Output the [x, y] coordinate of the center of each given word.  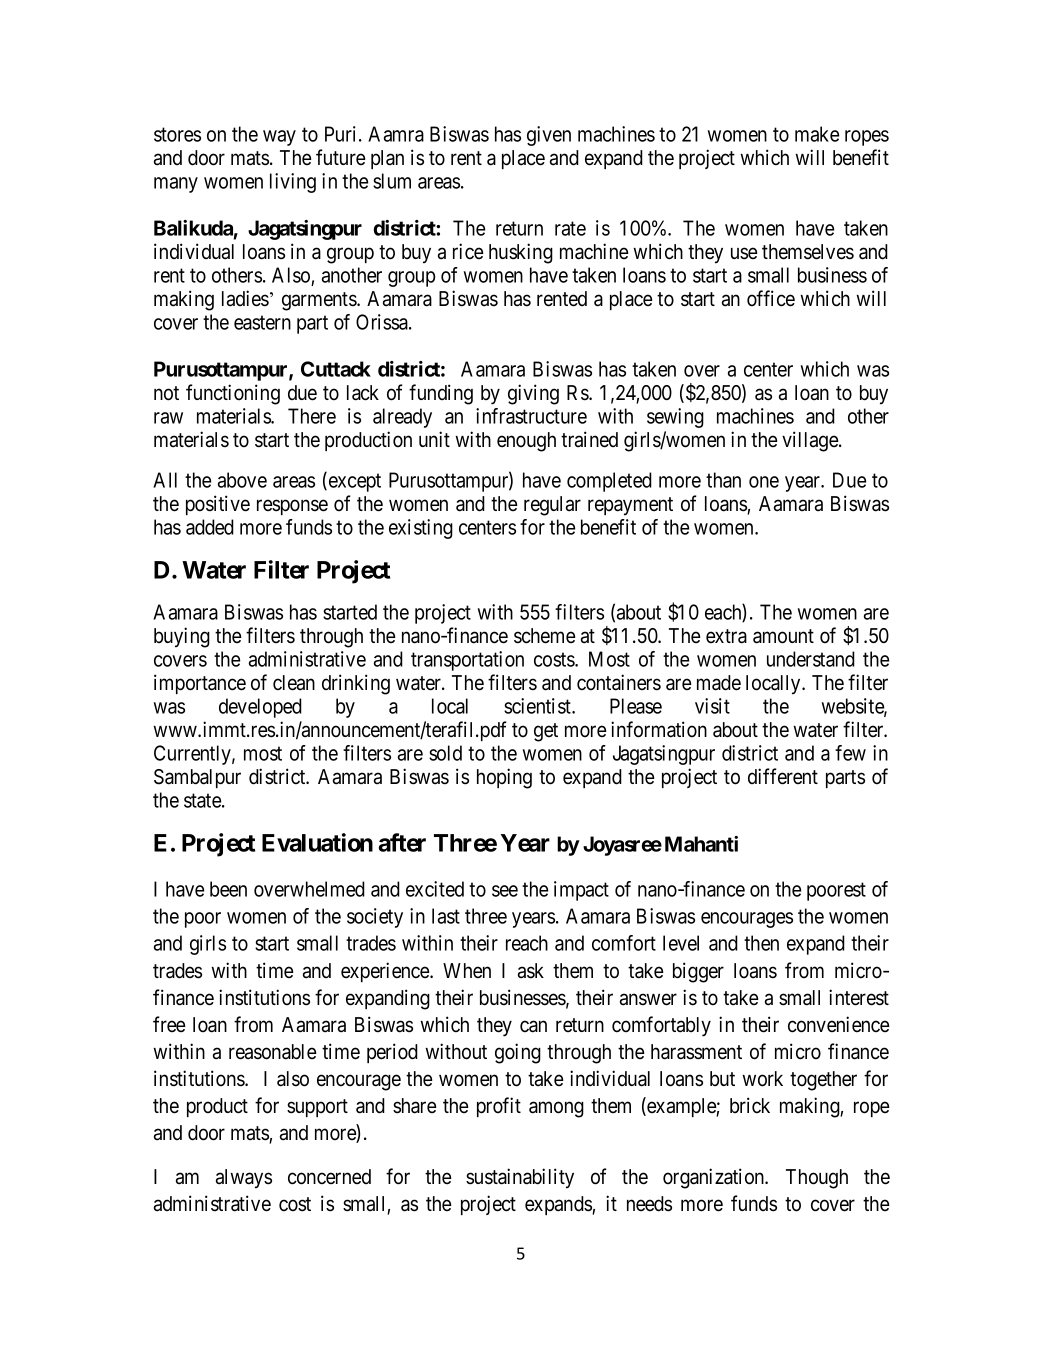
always [244, 1179]
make [817, 134]
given [549, 136]
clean [294, 683]
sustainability [520, 1178]
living [293, 183]
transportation [467, 661]
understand [811, 659]
